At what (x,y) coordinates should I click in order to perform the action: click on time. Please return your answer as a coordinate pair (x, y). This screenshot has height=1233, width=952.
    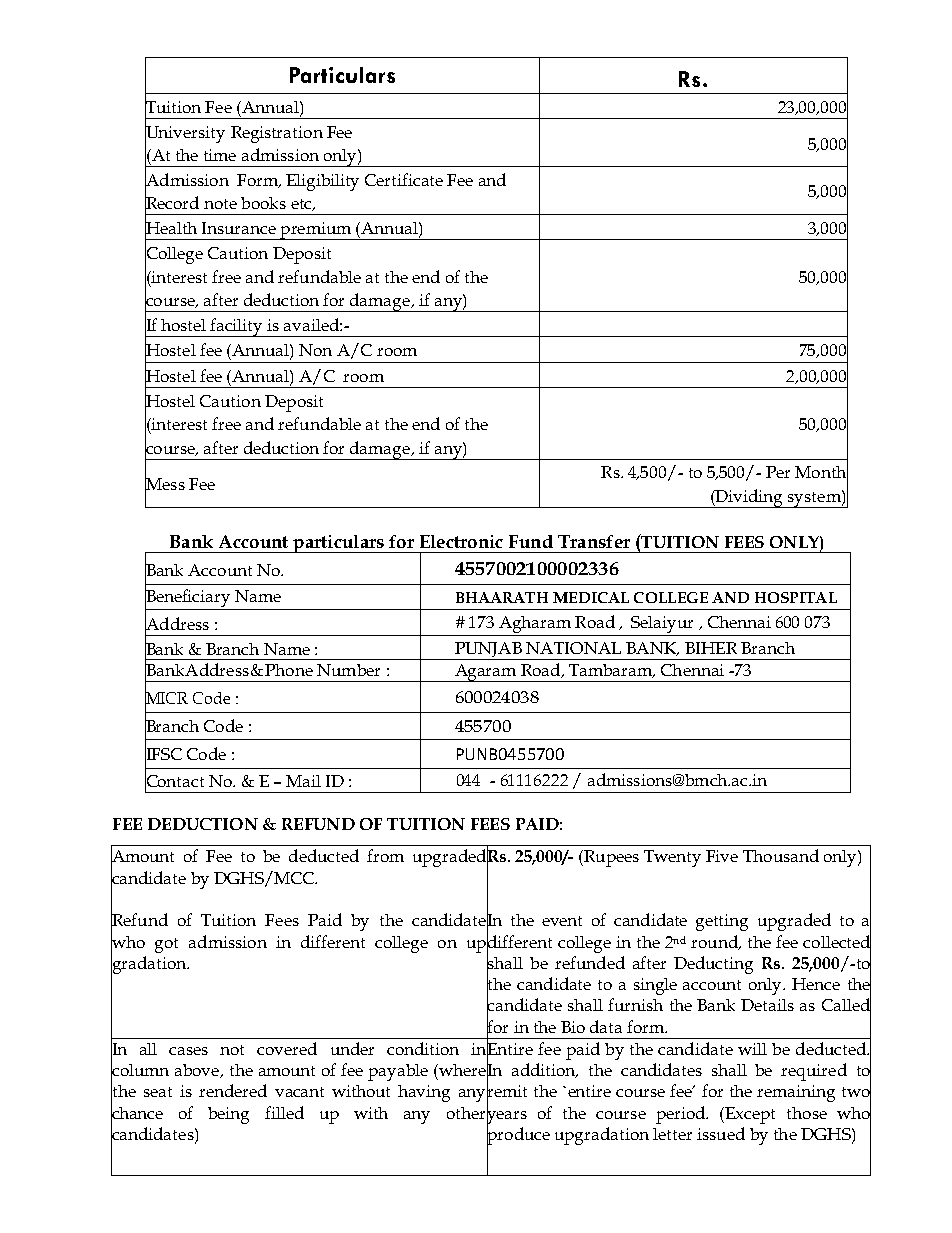
    Looking at the image, I should click on (220, 155).
